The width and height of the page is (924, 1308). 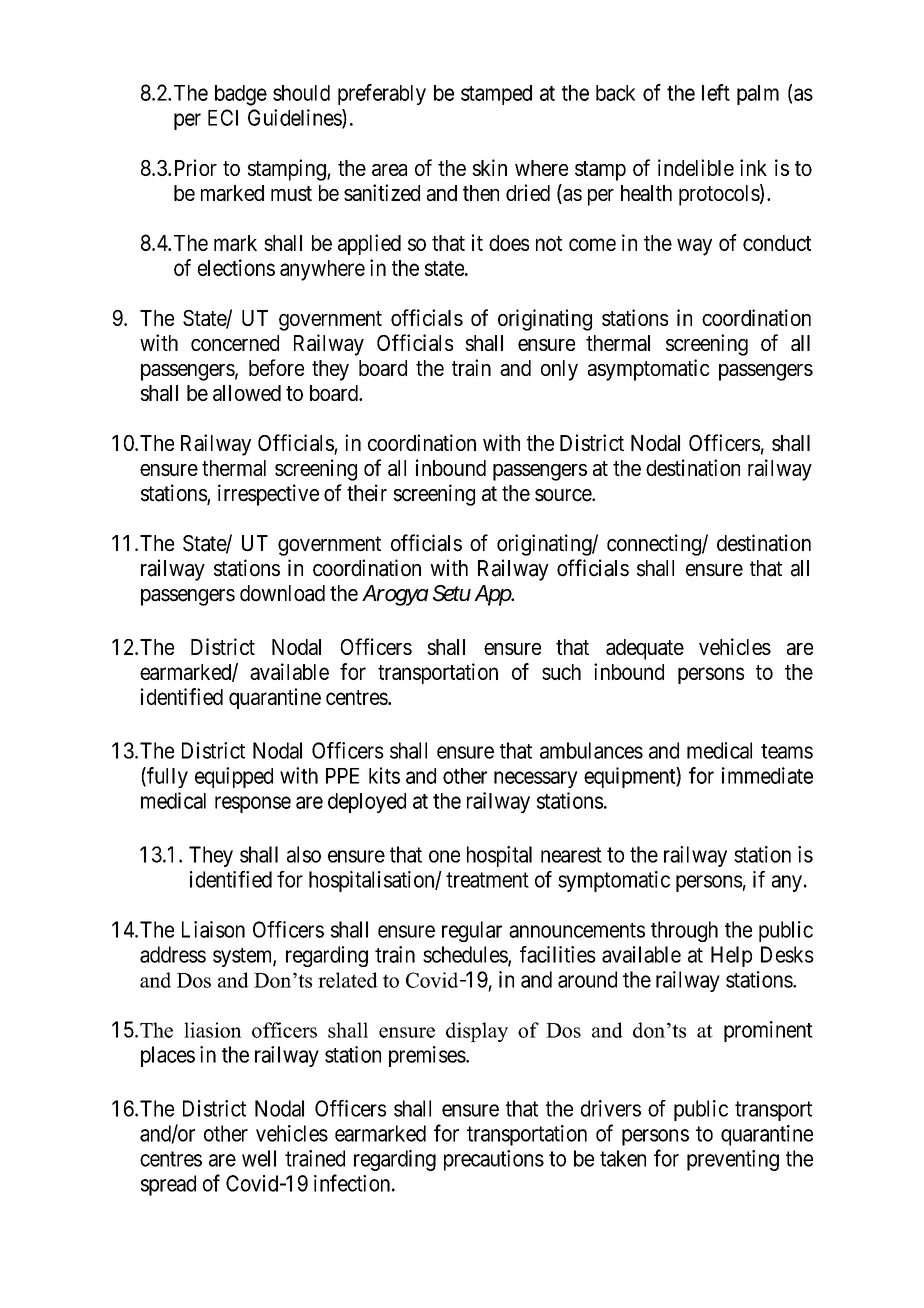 I want to click on adequate, so click(x=645, y=649).
